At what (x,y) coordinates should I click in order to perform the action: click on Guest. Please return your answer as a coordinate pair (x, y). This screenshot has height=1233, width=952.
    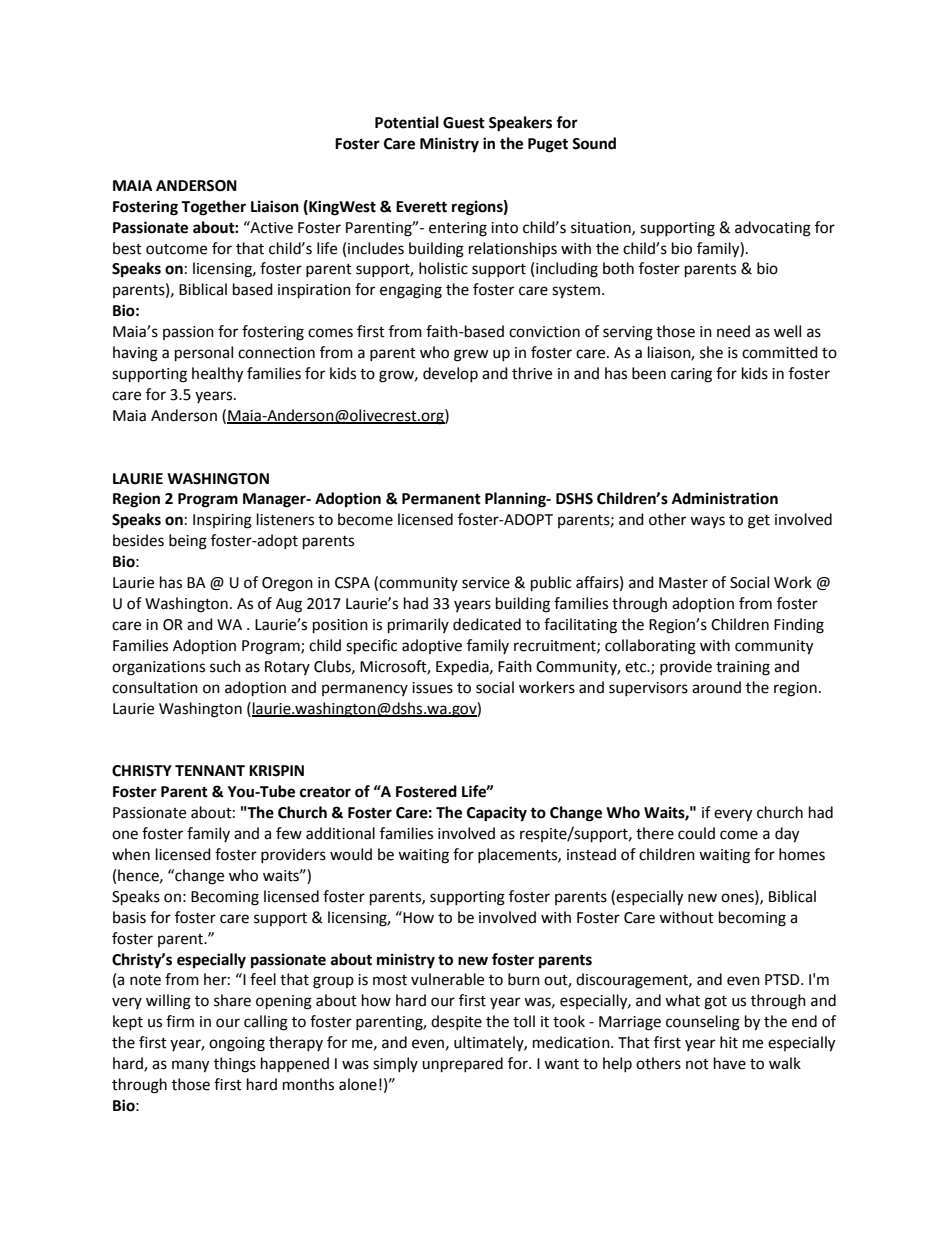
    Looking at the image, I should click on (464, 123).
